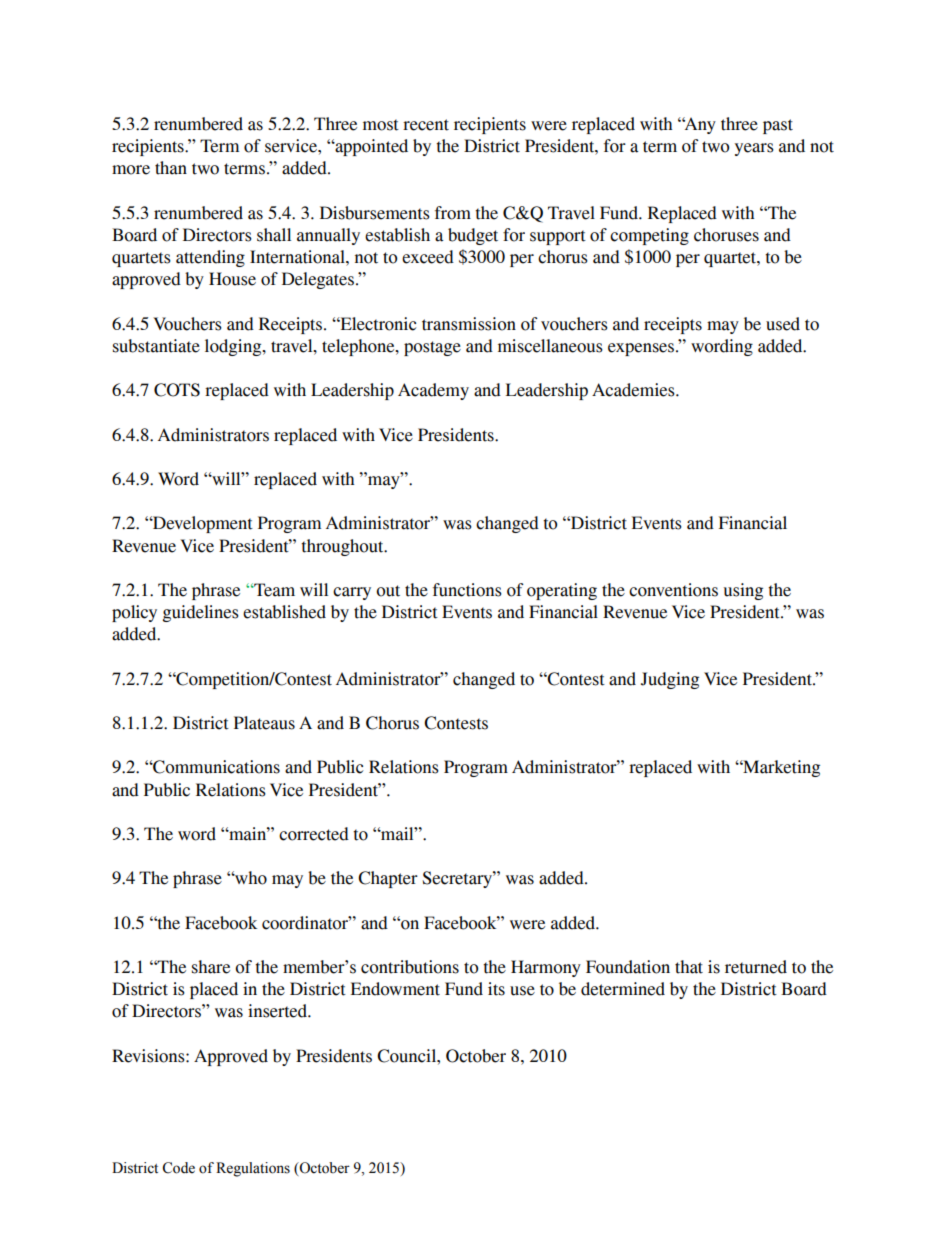  Describe the element at coordinates (433, 391) in the document. I see `Academy` at that location.
